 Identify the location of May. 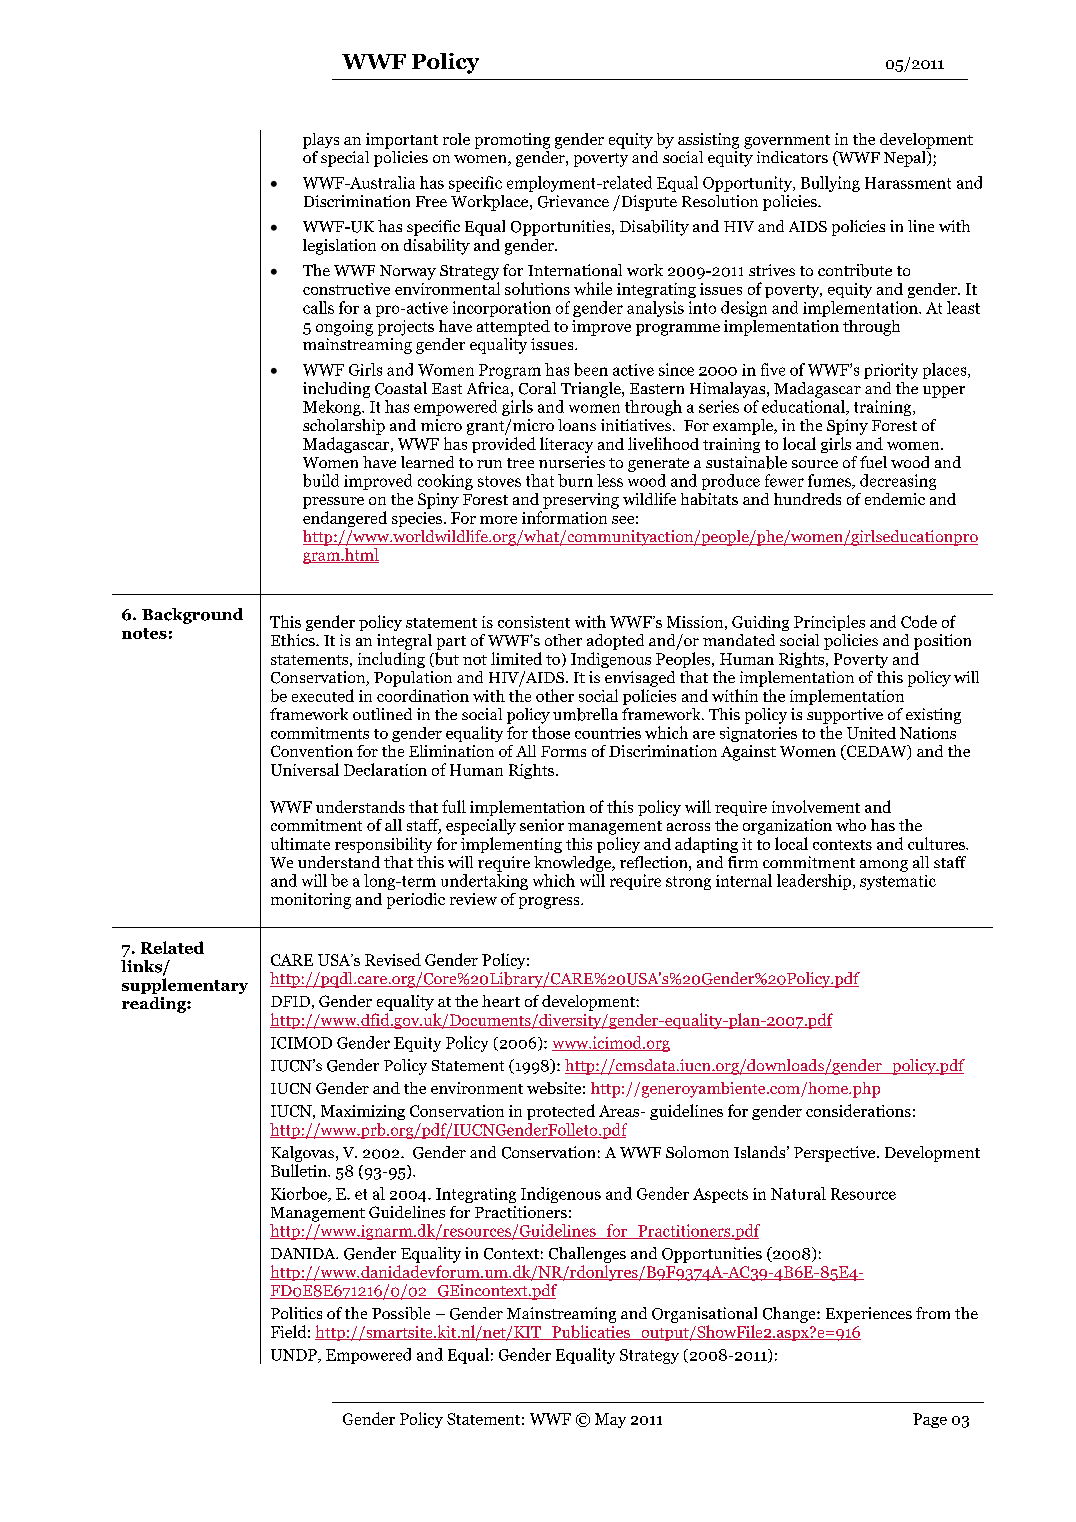
(610, 1420).
